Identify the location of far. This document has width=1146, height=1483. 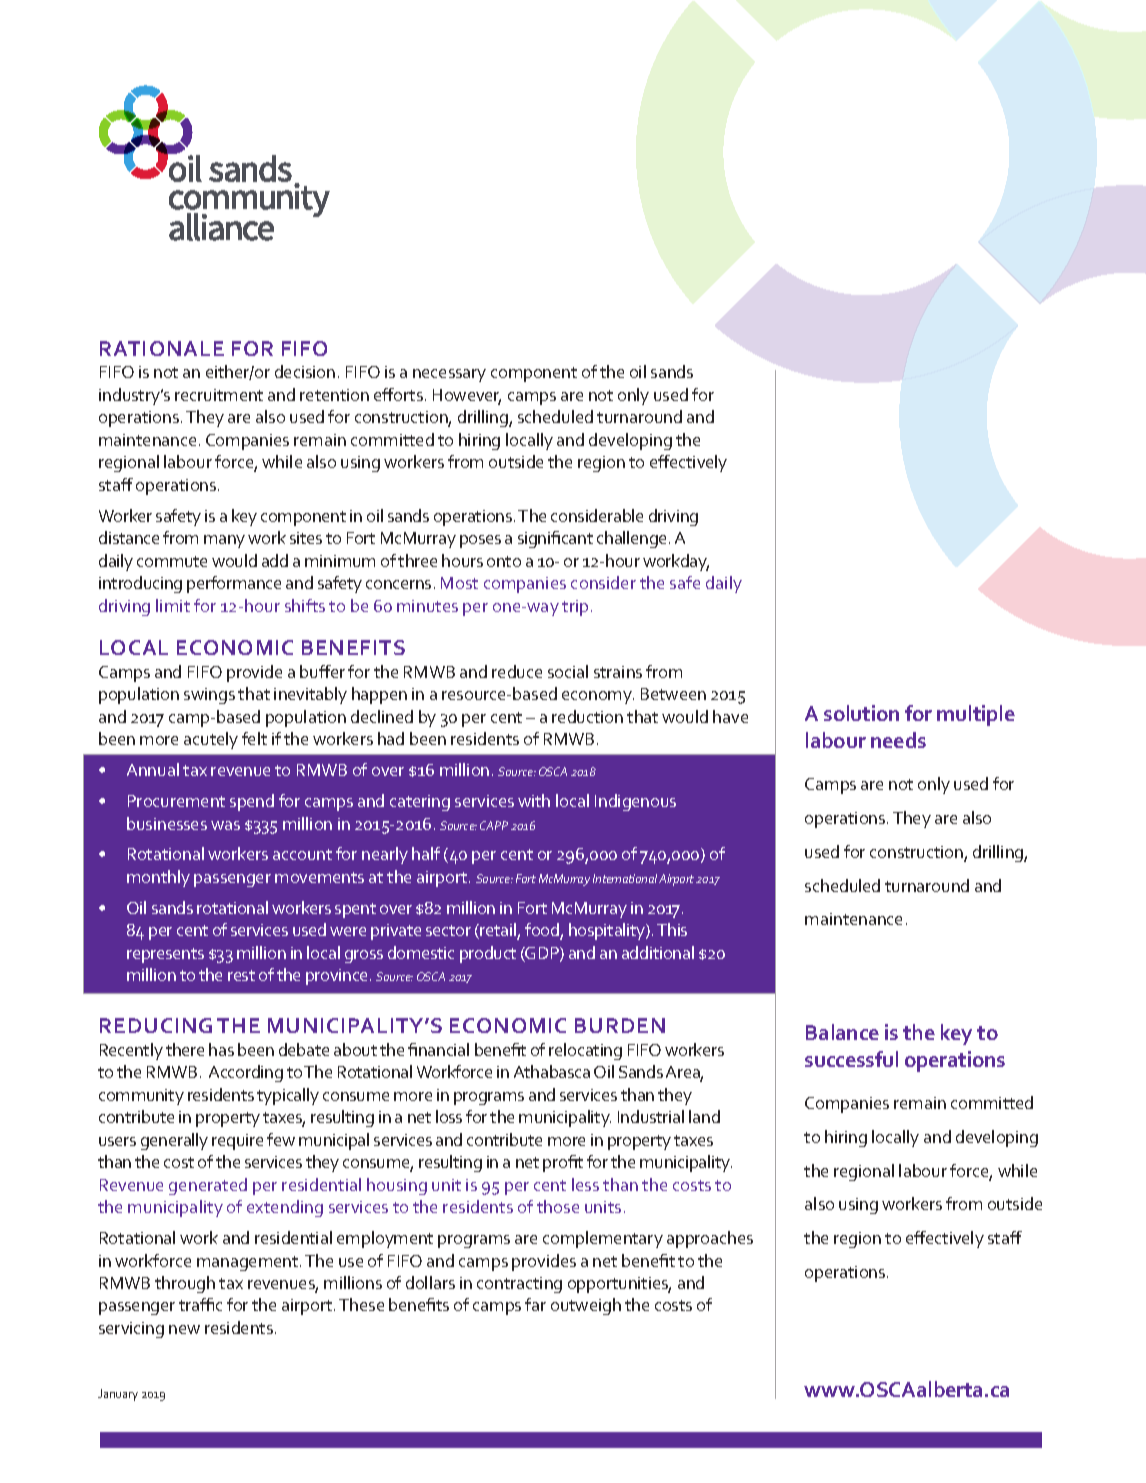
(535, 1304).
